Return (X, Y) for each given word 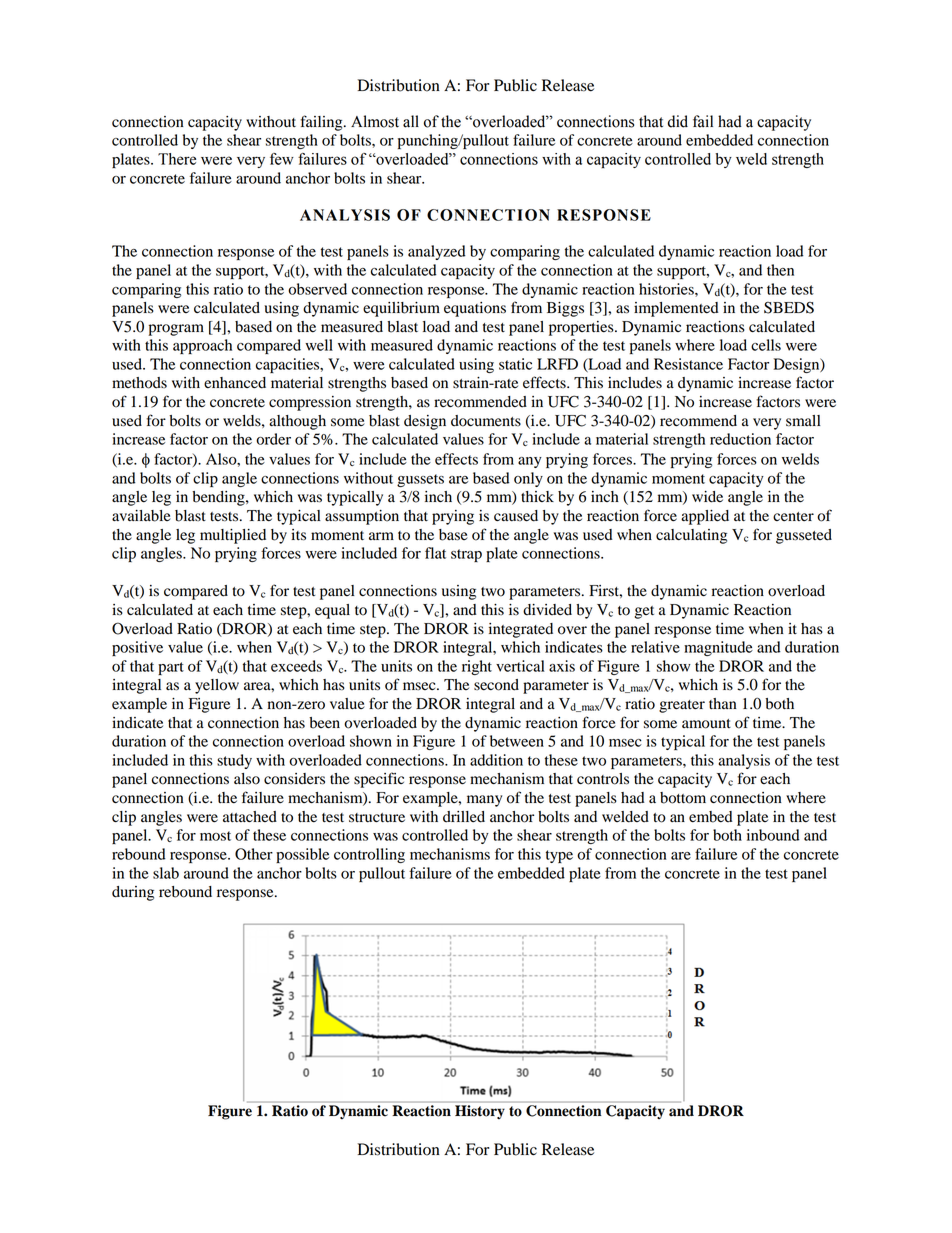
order (273, 439)
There (177, 159)
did (678, 121)
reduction (740, 439)
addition (496, 760)
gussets (420, 480)
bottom (683, 798)
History (480, 1112)
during (133, 893)
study (234, 761)
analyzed (437, 252)
